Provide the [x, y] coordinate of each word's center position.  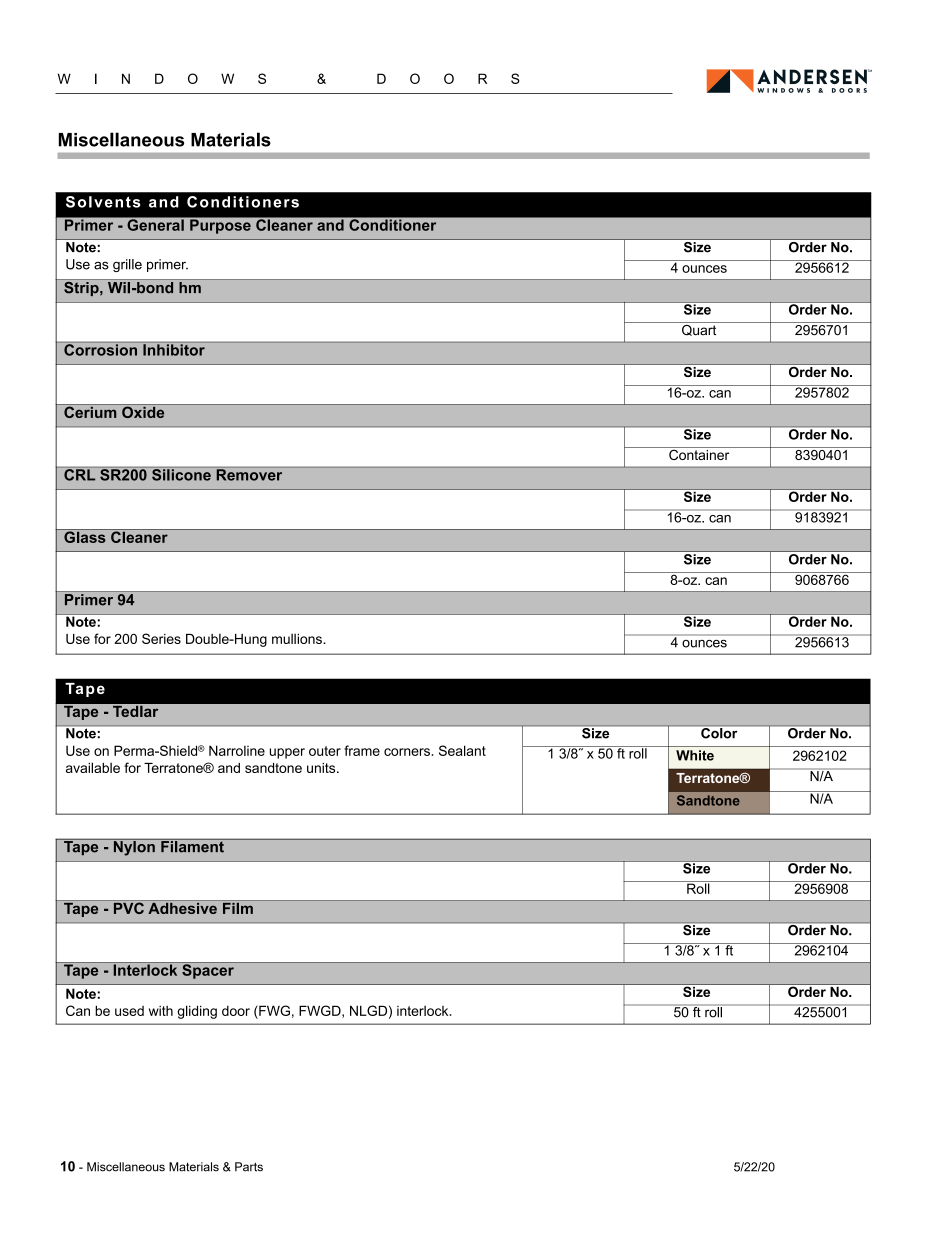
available [93, 767]
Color [719, 733]
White [695, 755]
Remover [249, 475]
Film [238, 907]
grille [127, 265]
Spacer [208, 970]
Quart [699, 329]
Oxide [143, 411]
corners [407, 752]
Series [161, 638]
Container [699, 453]
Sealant [462, 750]
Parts [249, 1167]
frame [362, 750]
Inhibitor [174, 350]
